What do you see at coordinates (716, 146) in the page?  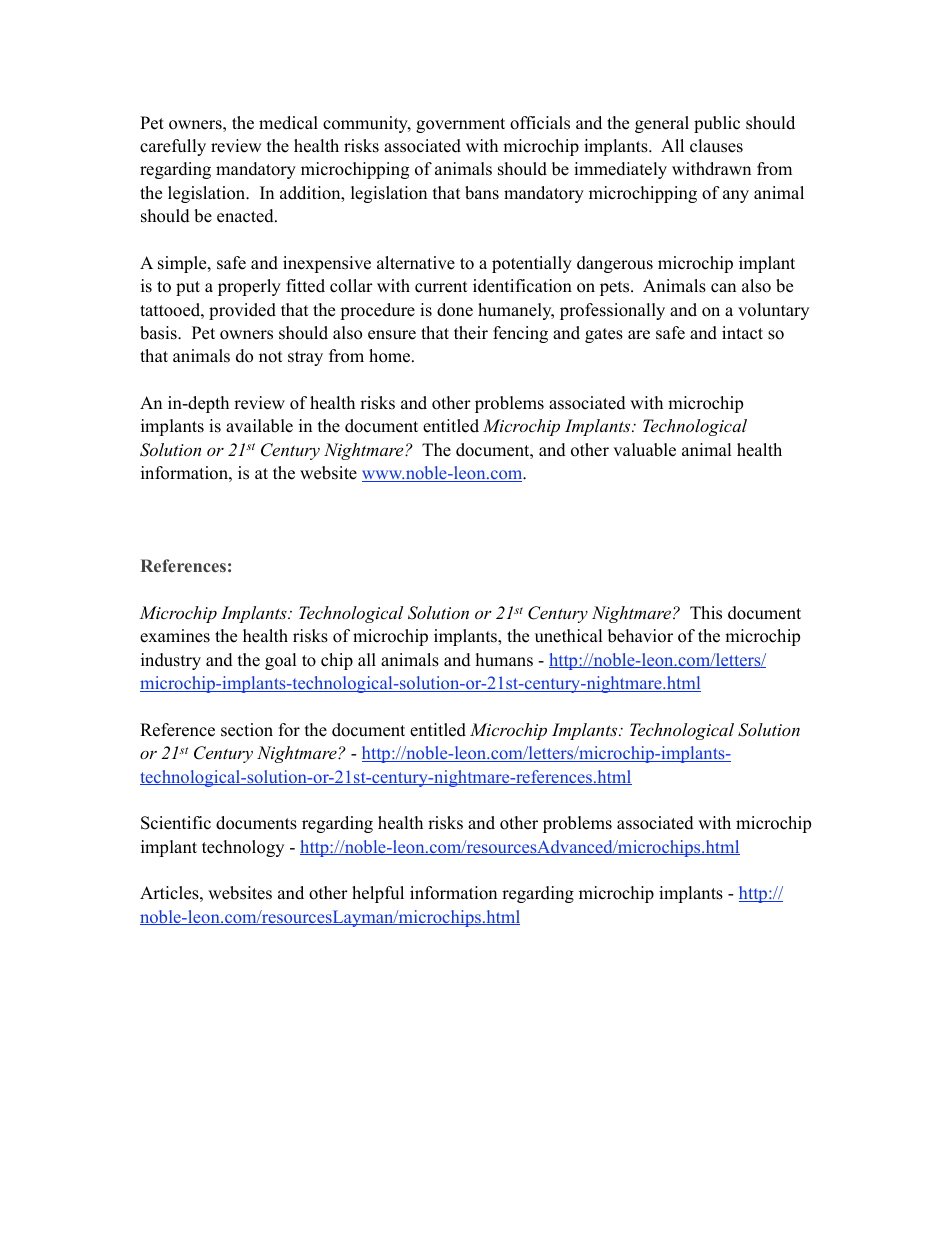 I see `clauses` at bounding box center [716, 146].
